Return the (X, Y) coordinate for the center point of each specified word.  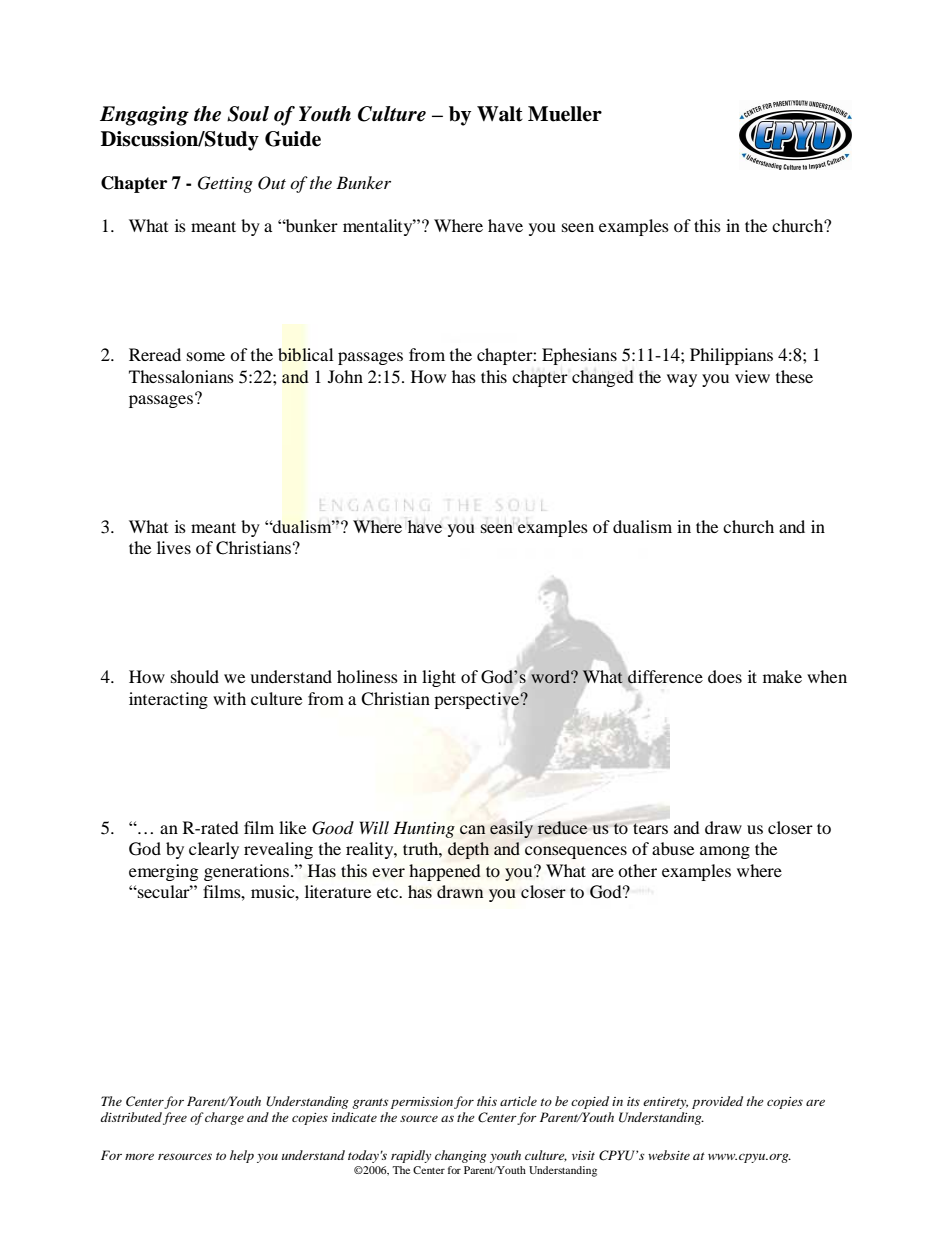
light (439, 678)
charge (224, 1118)
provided (717, 1102)
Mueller (565, 114)
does (725, 676)
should (195, 676)
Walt (500, 114)
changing (461, 1156)
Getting (225, 184)
